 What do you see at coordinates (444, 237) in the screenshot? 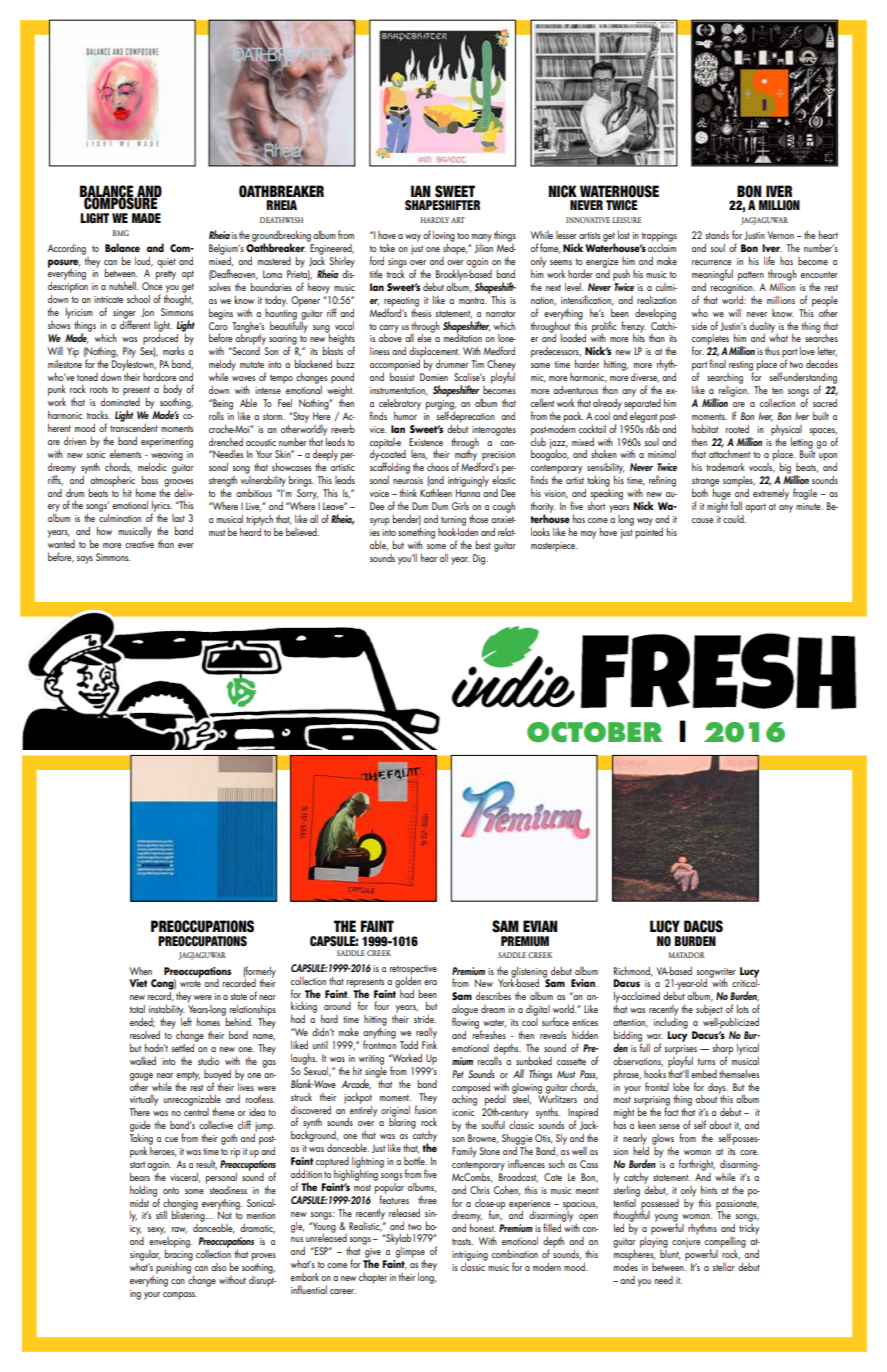
I see `loving` at bounding box center [444, 237].
